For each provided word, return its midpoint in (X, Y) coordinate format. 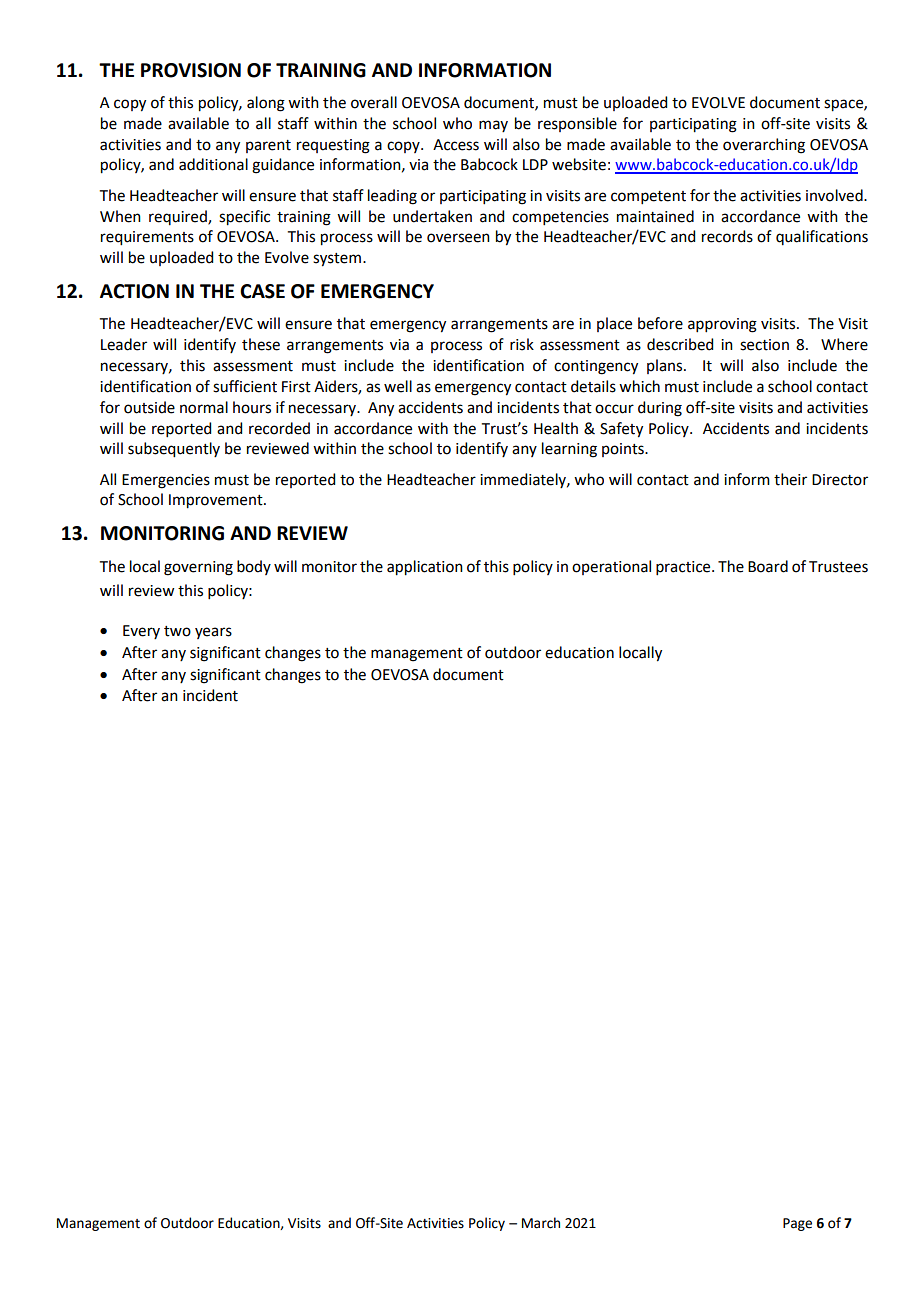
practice (684, 568)
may (493, 126)
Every (141, 632)
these (261, 344)
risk (522, 344)
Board (768, 566)
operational (611, 567)
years (213, 633)
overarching (764, 146)
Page (797, 1224)
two (177, 631)
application (425, 568)
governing (198, 568)
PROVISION (191, 70)
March (541, 1223)
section (764, 345)
